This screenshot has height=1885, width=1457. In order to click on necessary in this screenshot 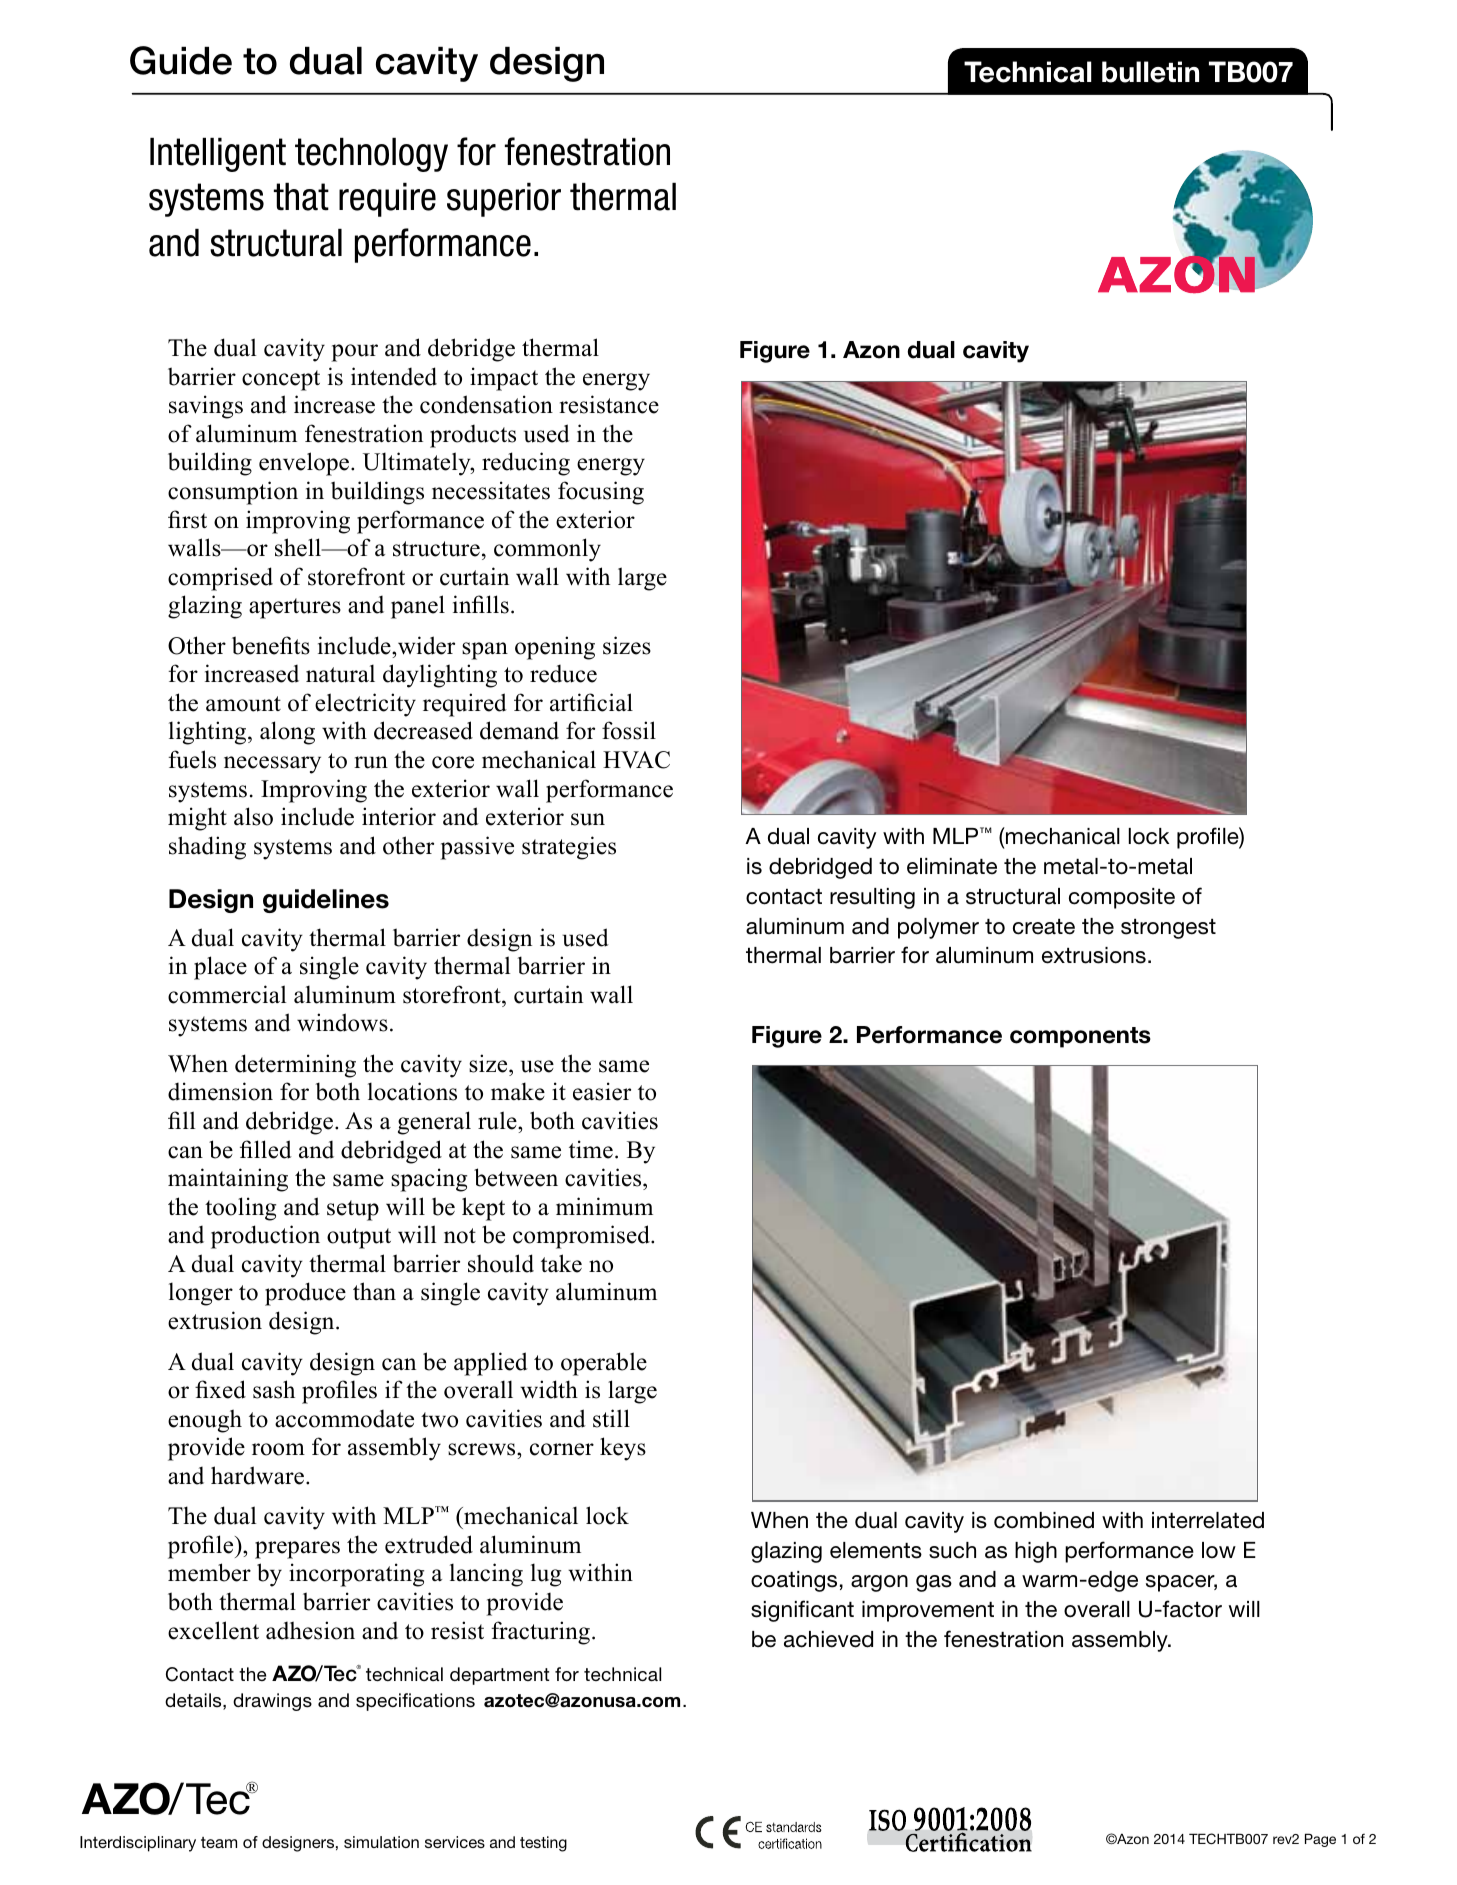, I will do `click(272, 765)`.
